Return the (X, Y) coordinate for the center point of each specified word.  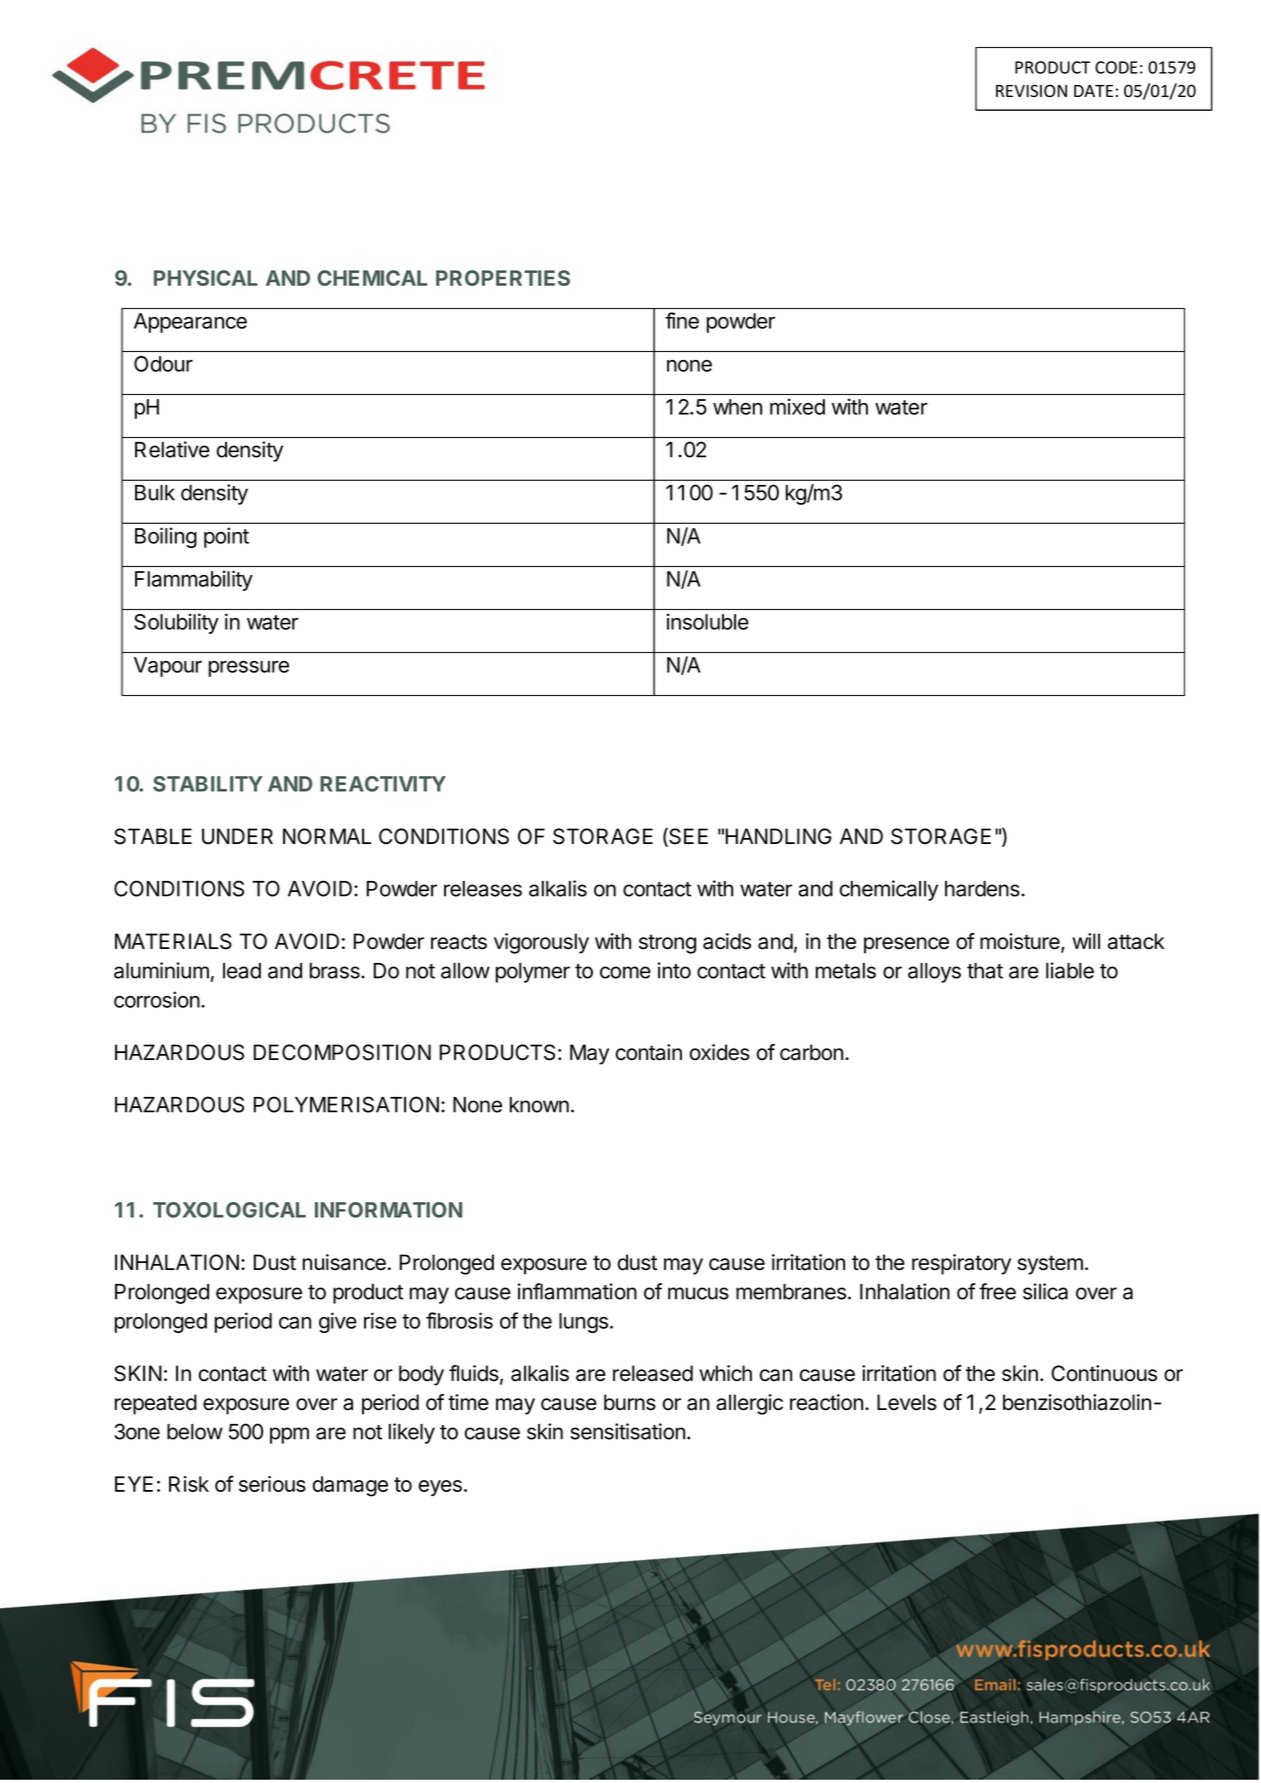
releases (483, 889)
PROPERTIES (503, 278)
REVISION (1031, 90)
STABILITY (208, 784)
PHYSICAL (206, 278)
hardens (983, 889)
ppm (289, 1435)
